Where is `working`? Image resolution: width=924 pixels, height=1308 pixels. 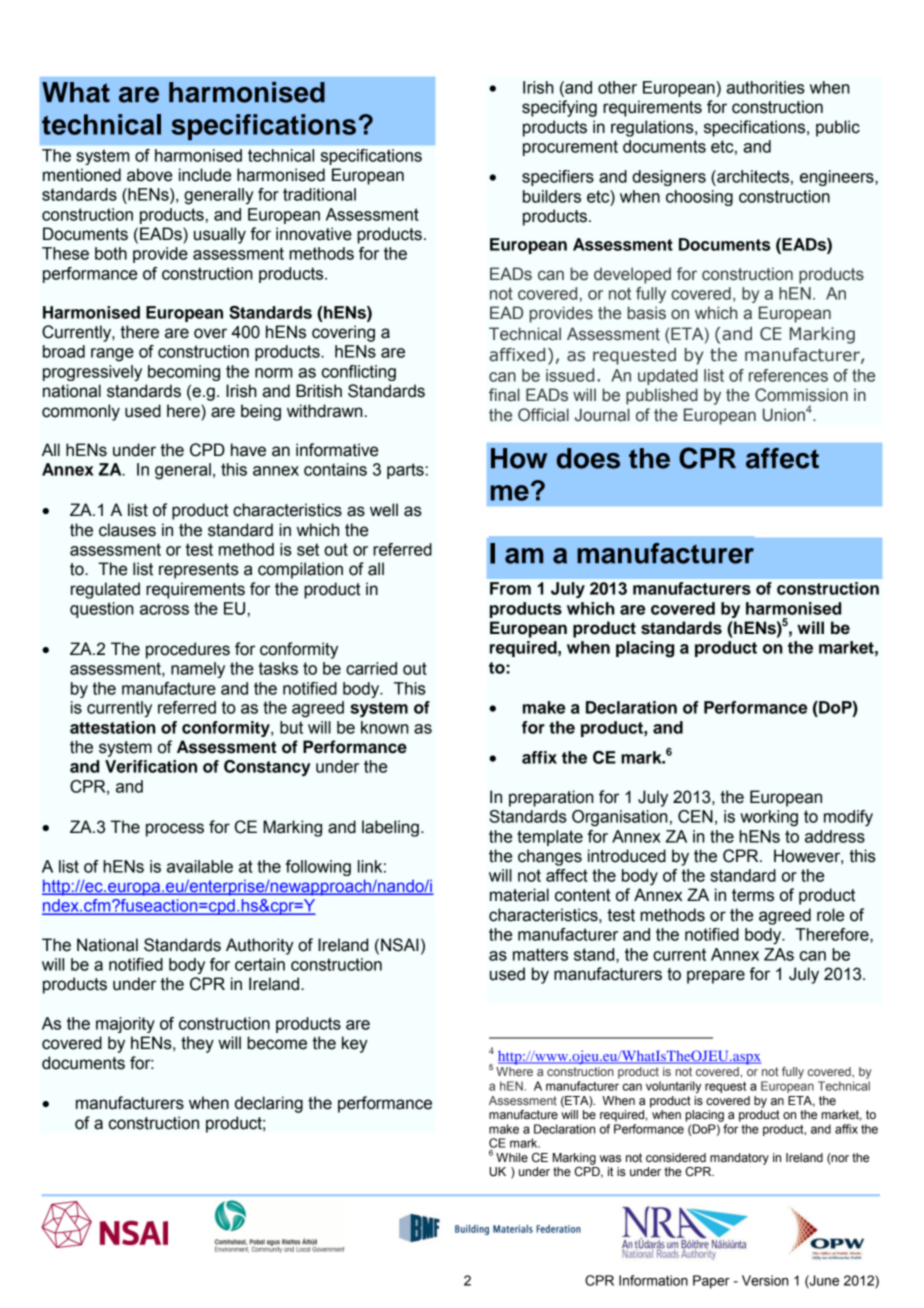
working is located at coordinates (769, 818).
